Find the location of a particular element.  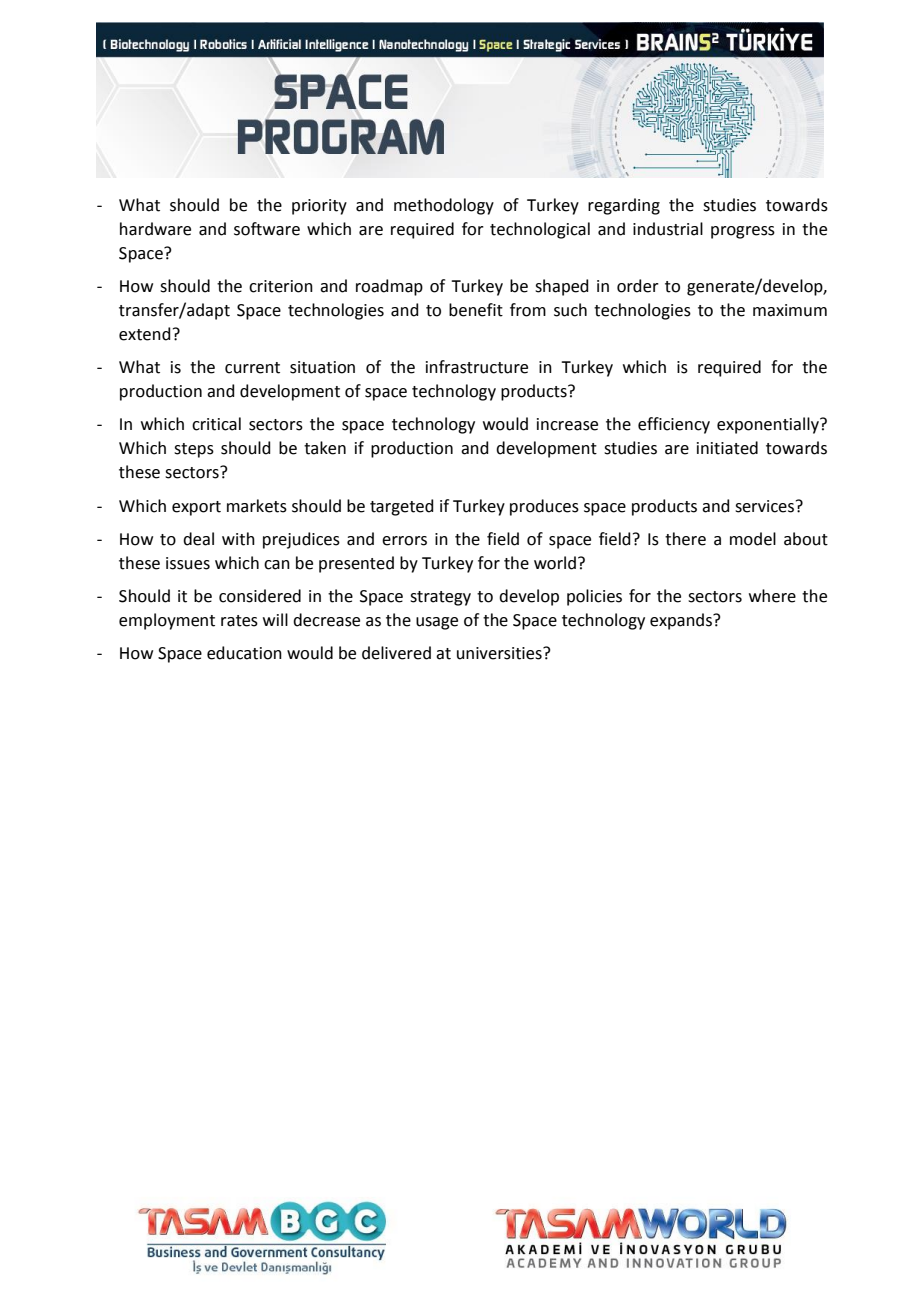

software is located at coordinates (267, 229).
